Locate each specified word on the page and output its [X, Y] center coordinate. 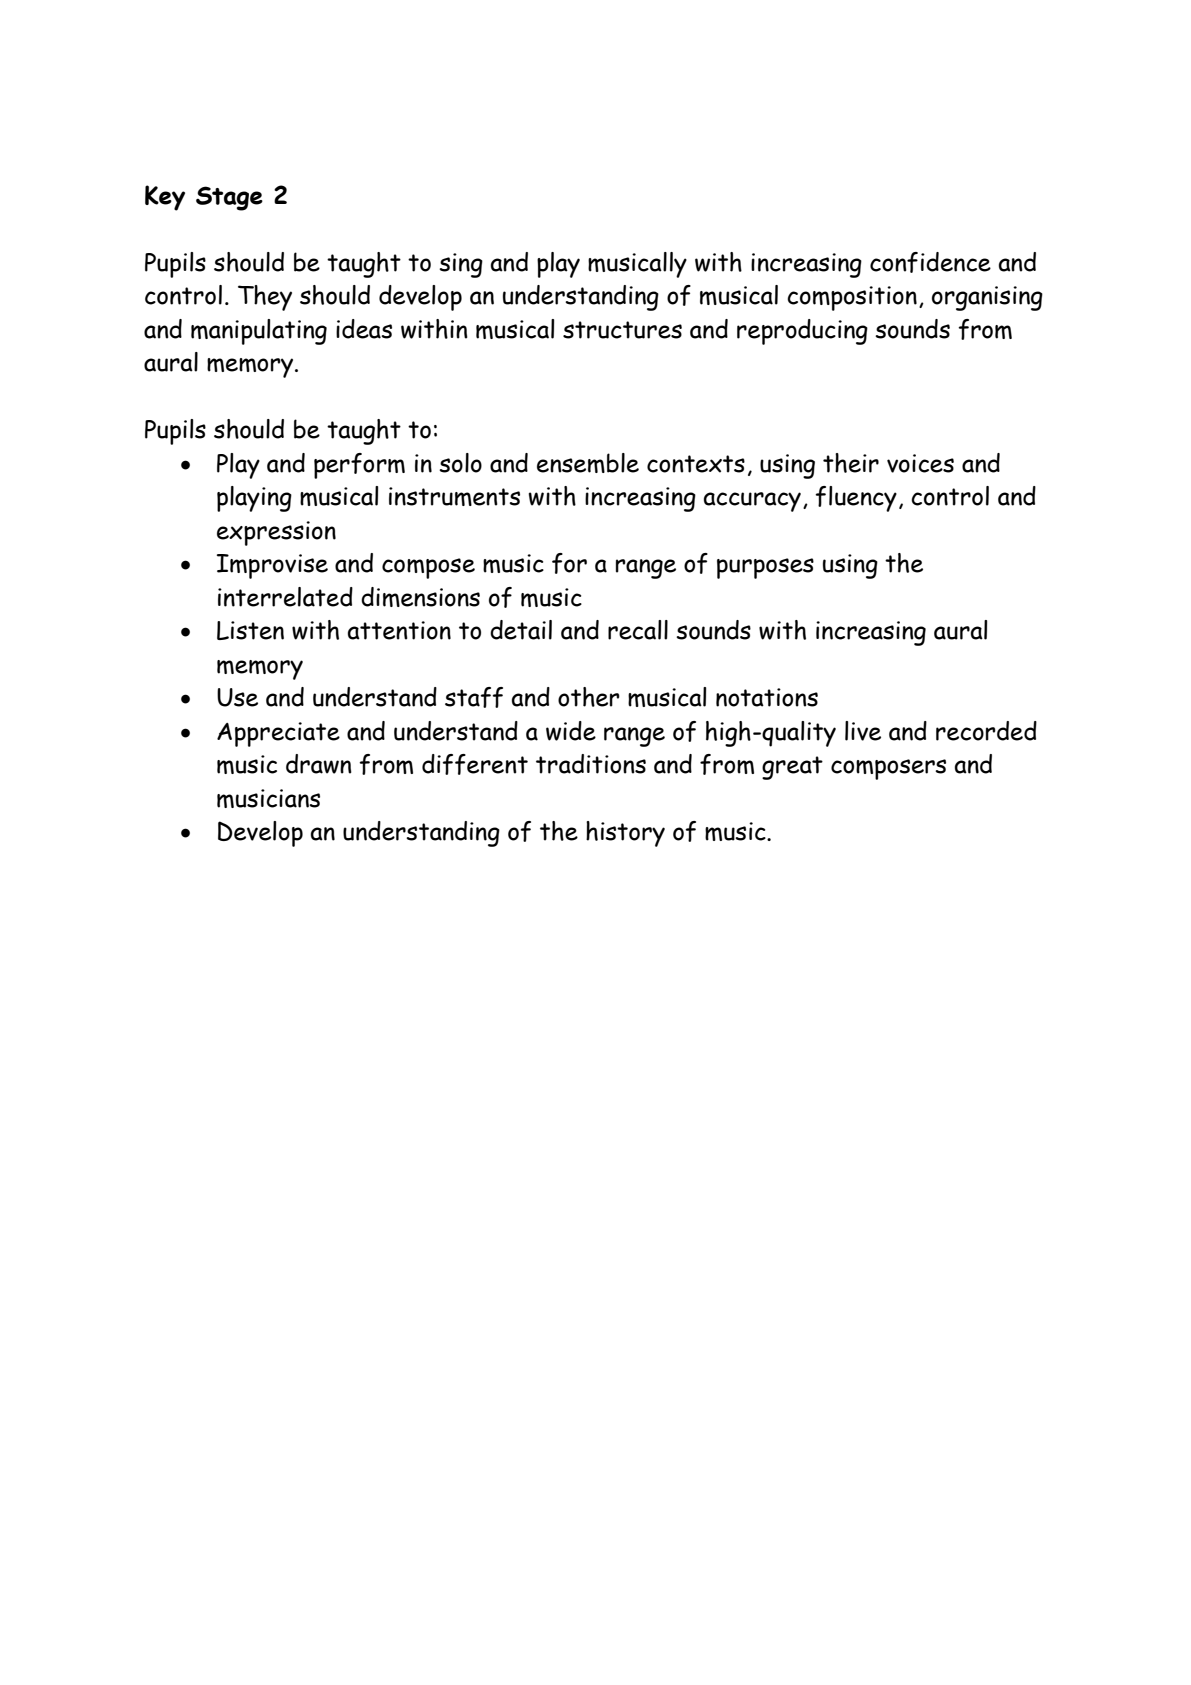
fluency [856, 499]
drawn [319, 764]
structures [622, 330]
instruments [454, 496]
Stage [229, 198]
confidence [930, 262]
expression [276, 533]
